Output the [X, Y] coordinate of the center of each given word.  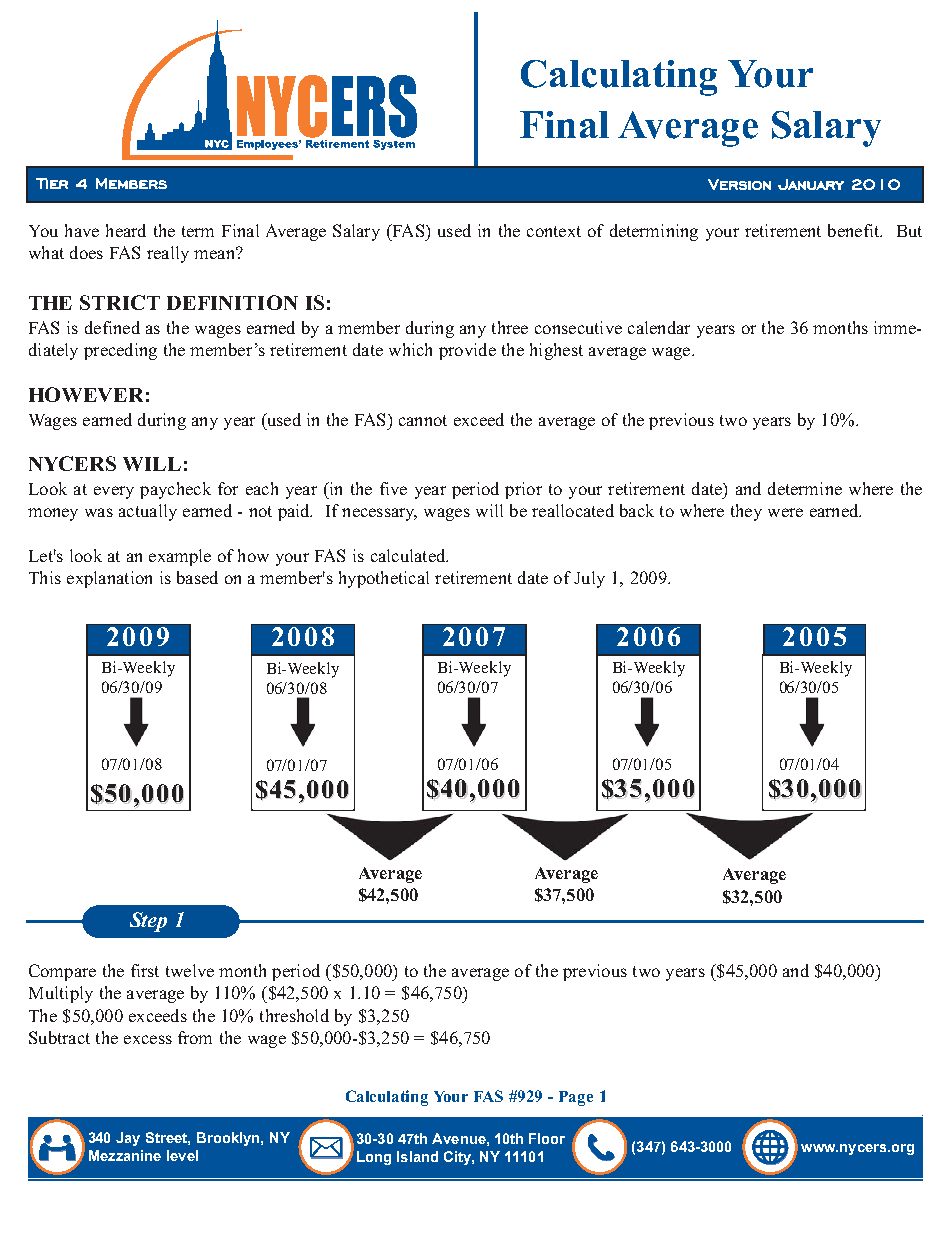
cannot [423, 420]
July [589, 579]
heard [126, 230]
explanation [109, 579]
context [554, 231]
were [785, 512]
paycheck [175, 490]
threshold [294, 1015]
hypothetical [384, 579]
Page [576, 1098]
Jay [128, 1139]
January [811, 184]
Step [148, 922]
